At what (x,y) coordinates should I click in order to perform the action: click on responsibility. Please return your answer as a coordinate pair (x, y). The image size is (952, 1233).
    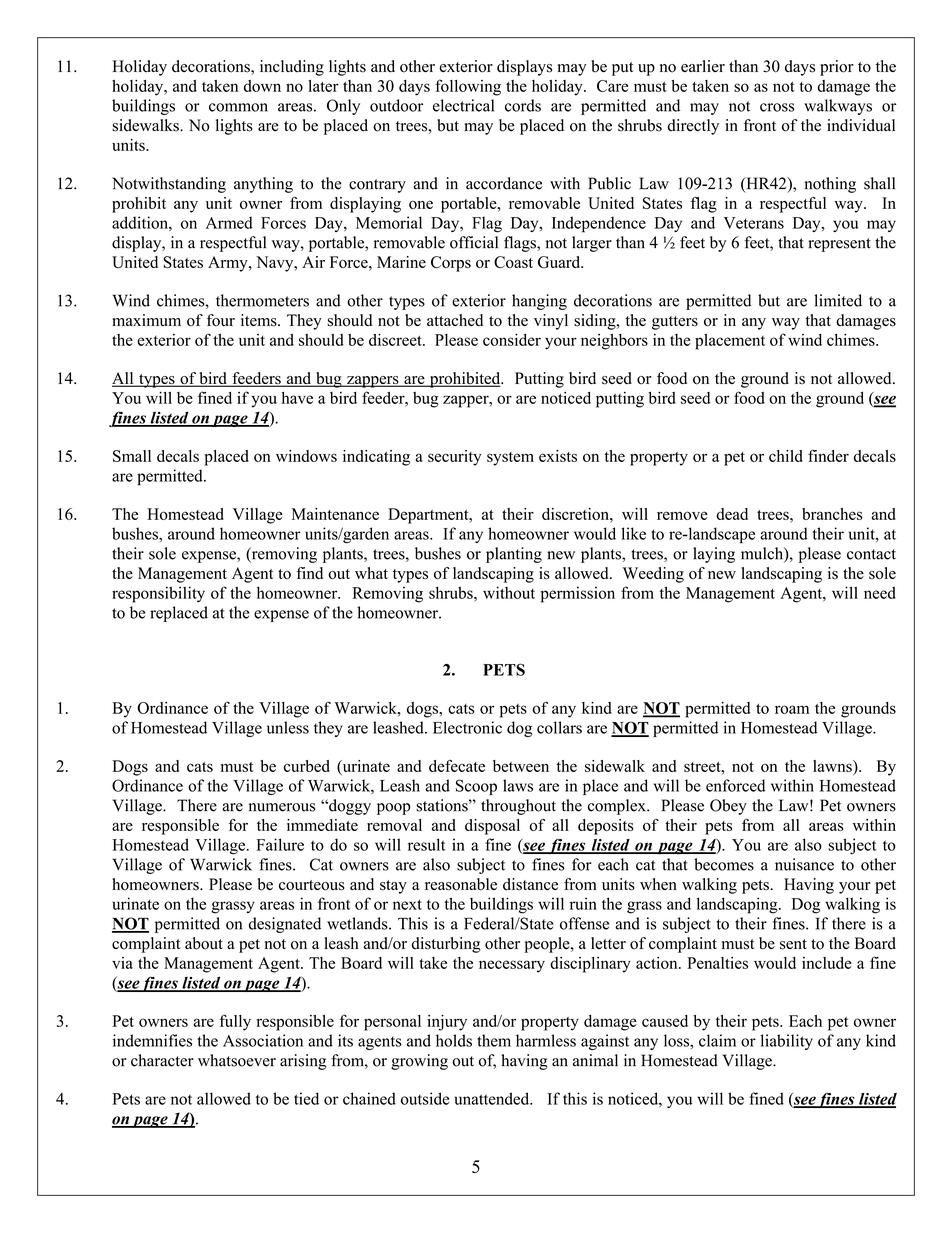
    Looking at the image, I should click on (158, 594).
